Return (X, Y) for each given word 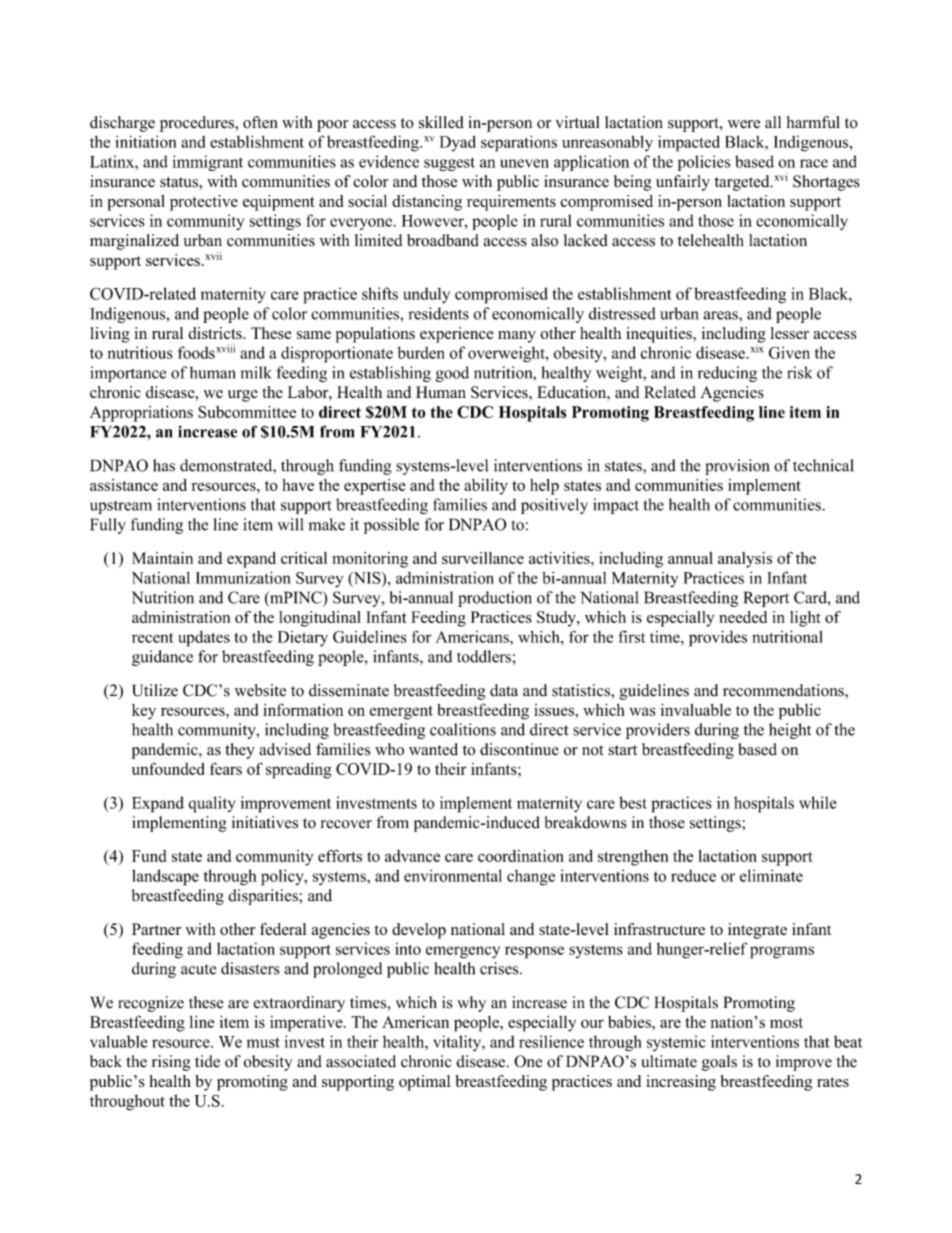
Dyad (458, 143)
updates (204, 639)
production (495, 599)
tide (207, 1061)
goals (719, 1063)
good (452, 374)
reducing (727, 374)
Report (766, 599)
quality (212, 804)
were (744, 124)
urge (243, 396)
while (818, 802)
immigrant (208, 163)
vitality (458, 1043)
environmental (453, 875)
